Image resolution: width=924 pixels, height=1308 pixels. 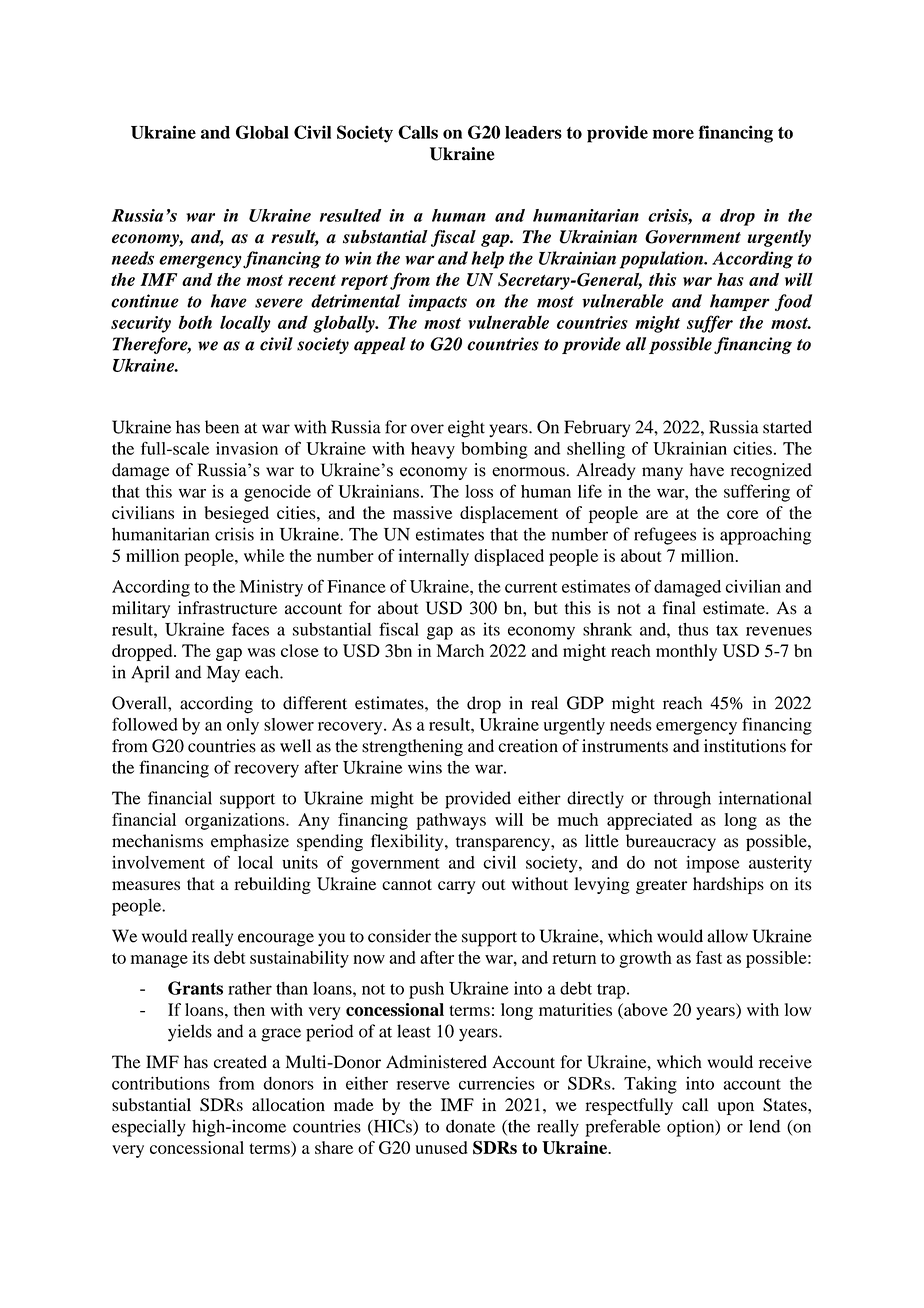 I want to click on leaders, so click(x=533, y=132).
